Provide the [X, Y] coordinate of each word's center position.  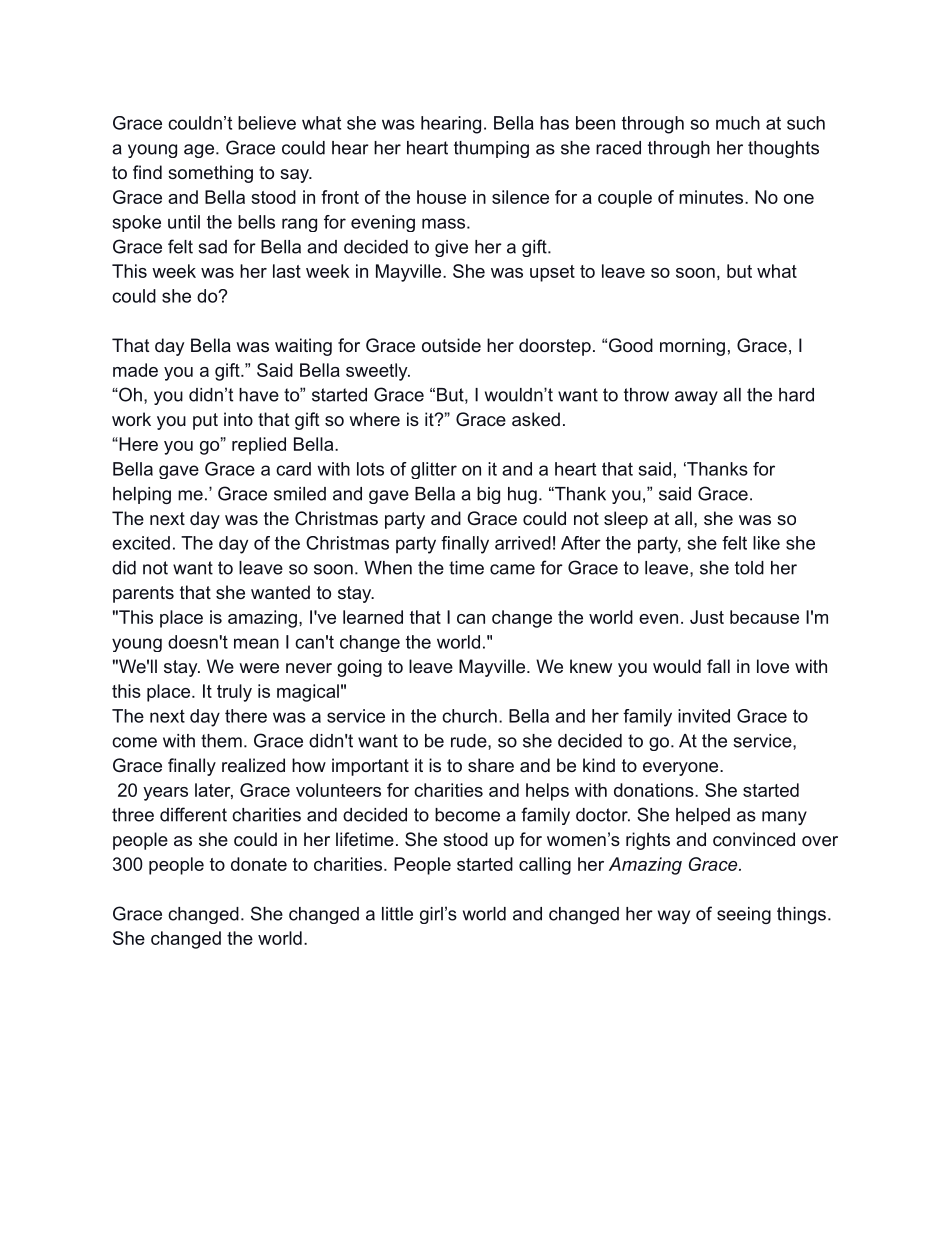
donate [259, 864]
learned [373, 617]
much [738, 123]
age [199, 151]
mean [256, 643]
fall [718, 666]
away [696, 398]
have [259, 395]
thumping [491, 149]
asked [536, 419]
